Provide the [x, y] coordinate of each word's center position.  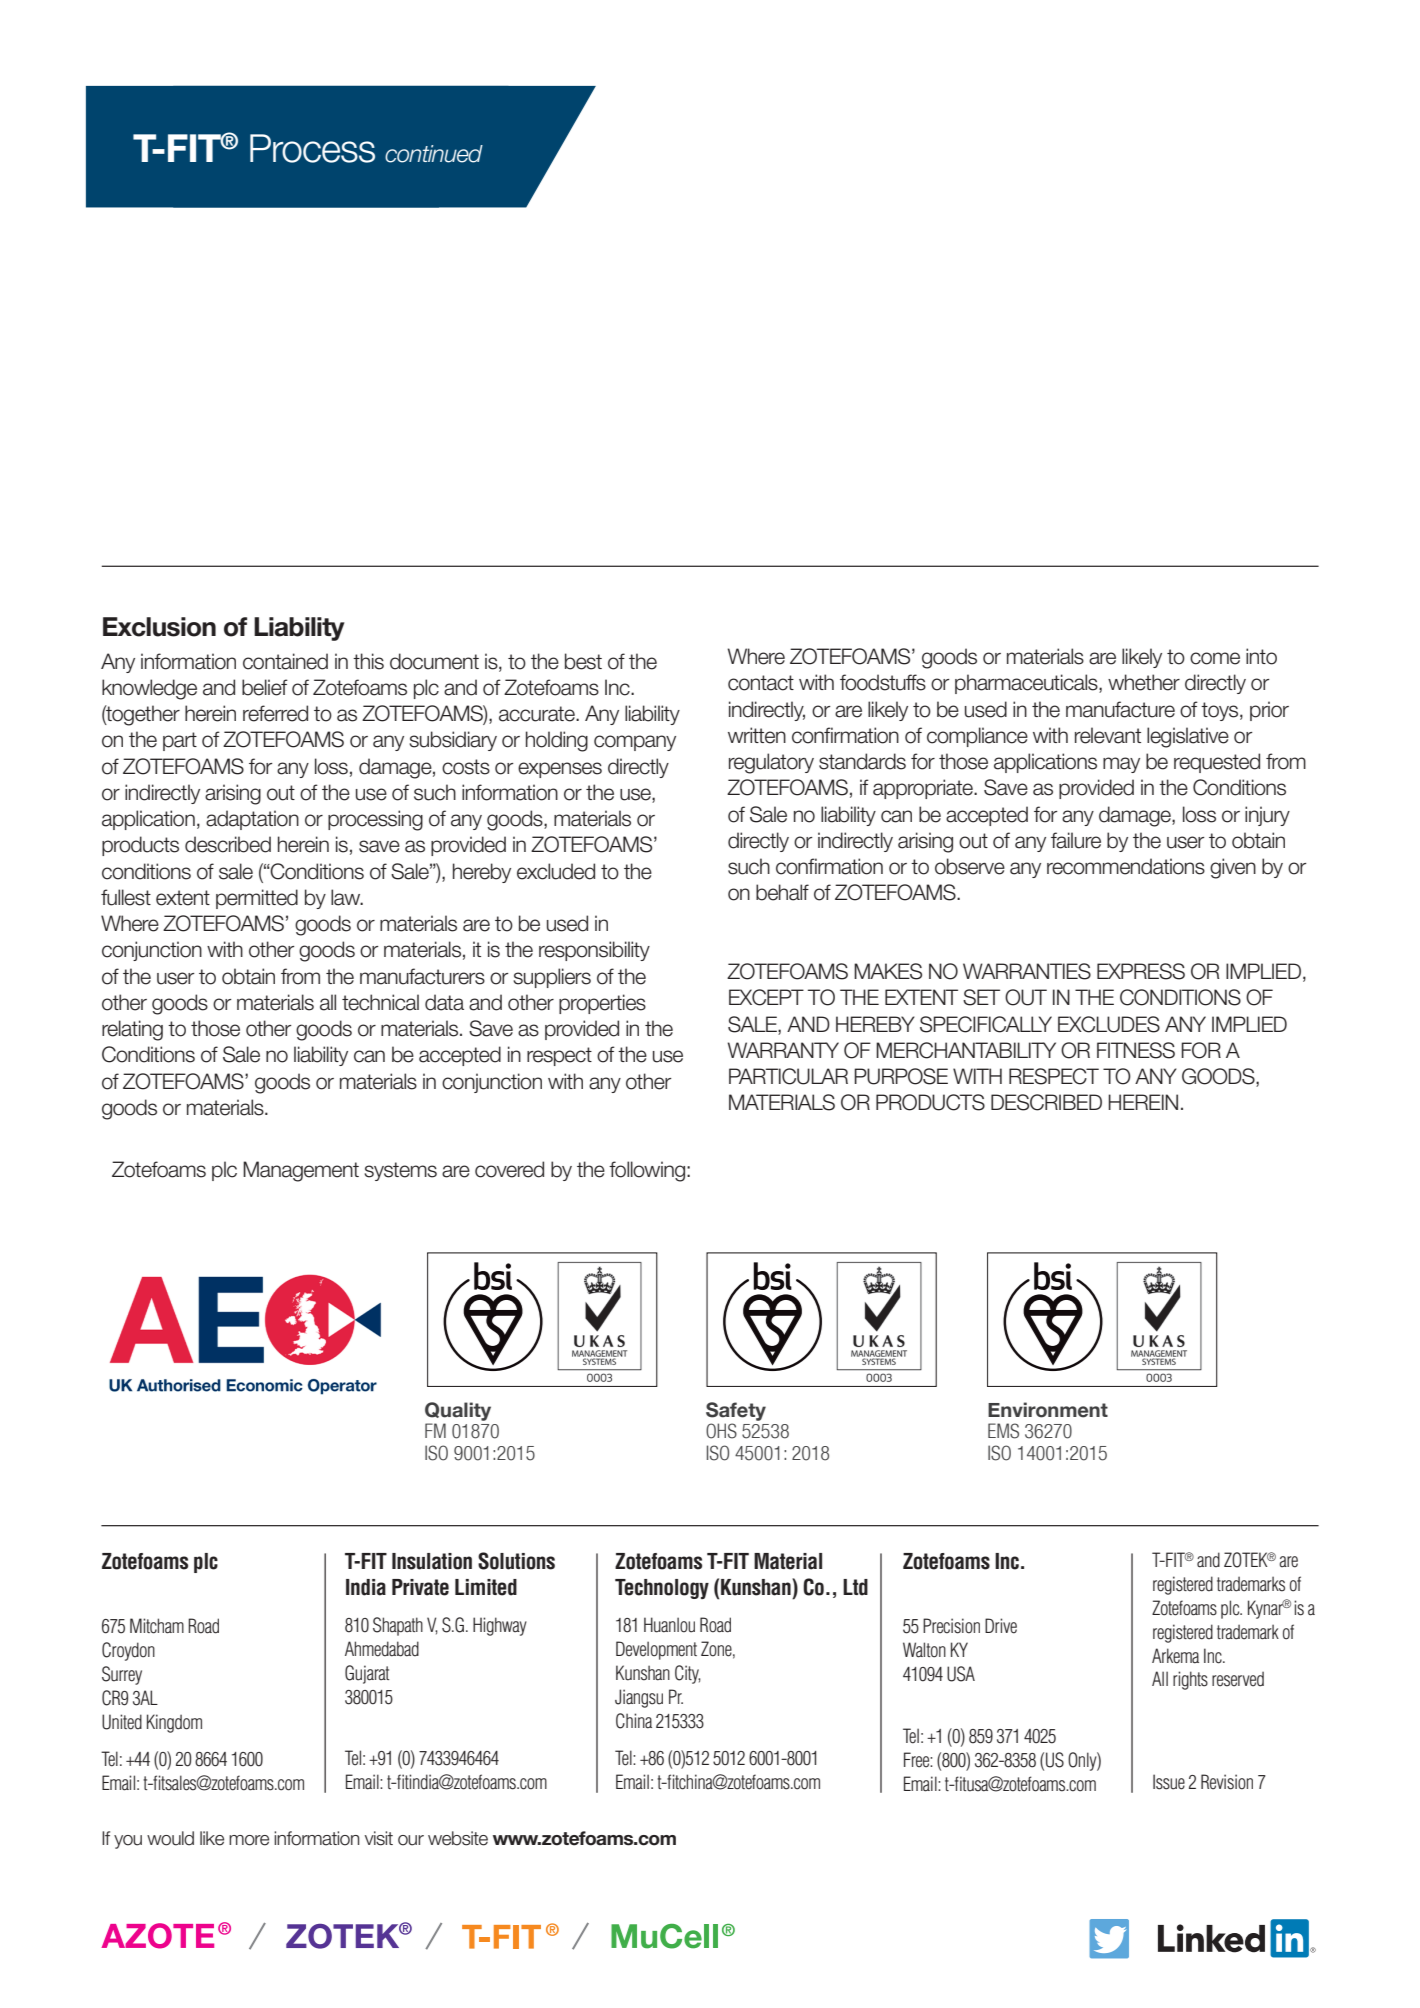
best [583, 661]
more [249, 1840]
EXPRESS [1141, 971]
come [1215, 658]
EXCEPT [766, 997]
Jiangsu [639, 1698]
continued [434, 154]
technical [380, 1002]
